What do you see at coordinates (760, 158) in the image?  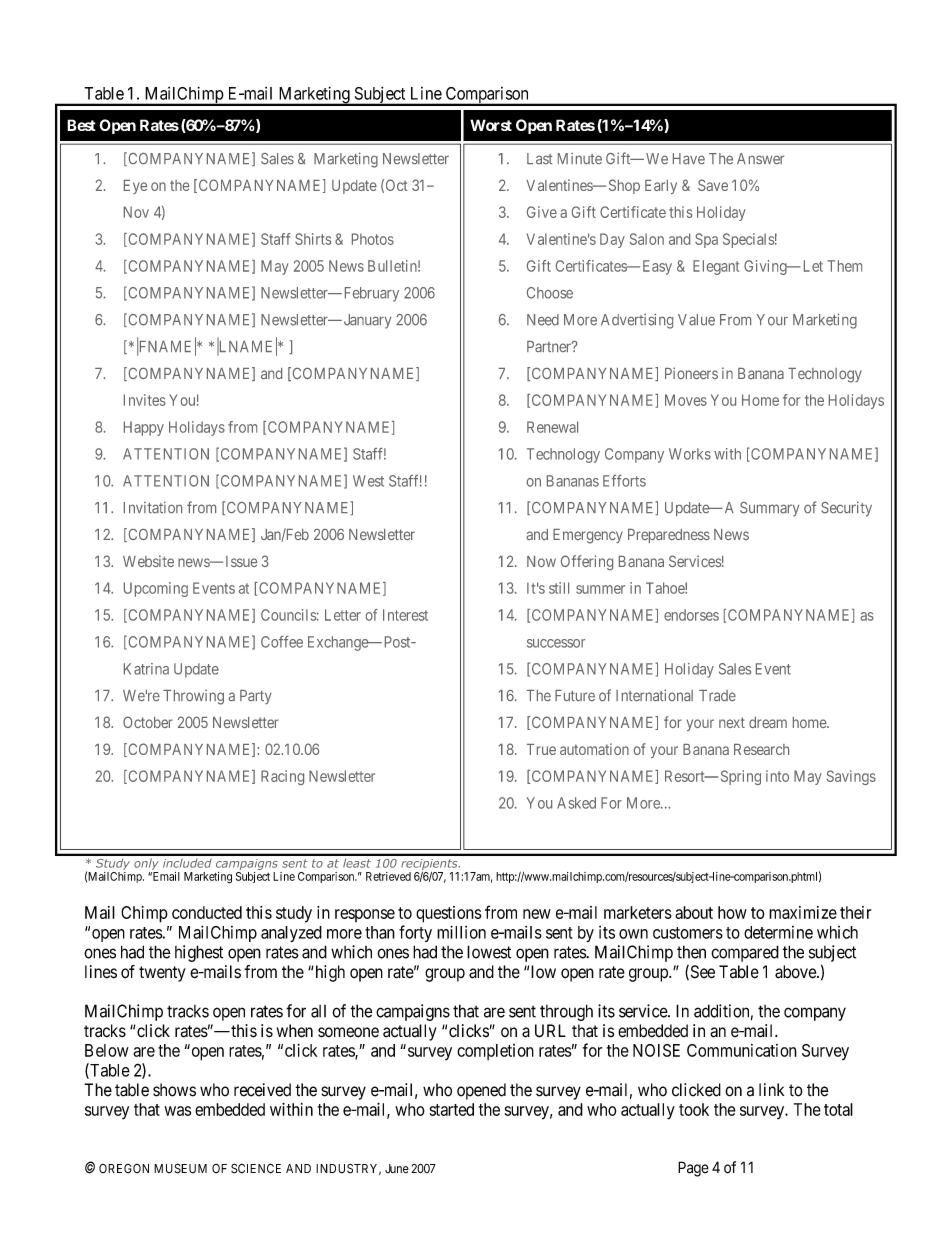 I see `Answer` at bounding box center [760, 158].
